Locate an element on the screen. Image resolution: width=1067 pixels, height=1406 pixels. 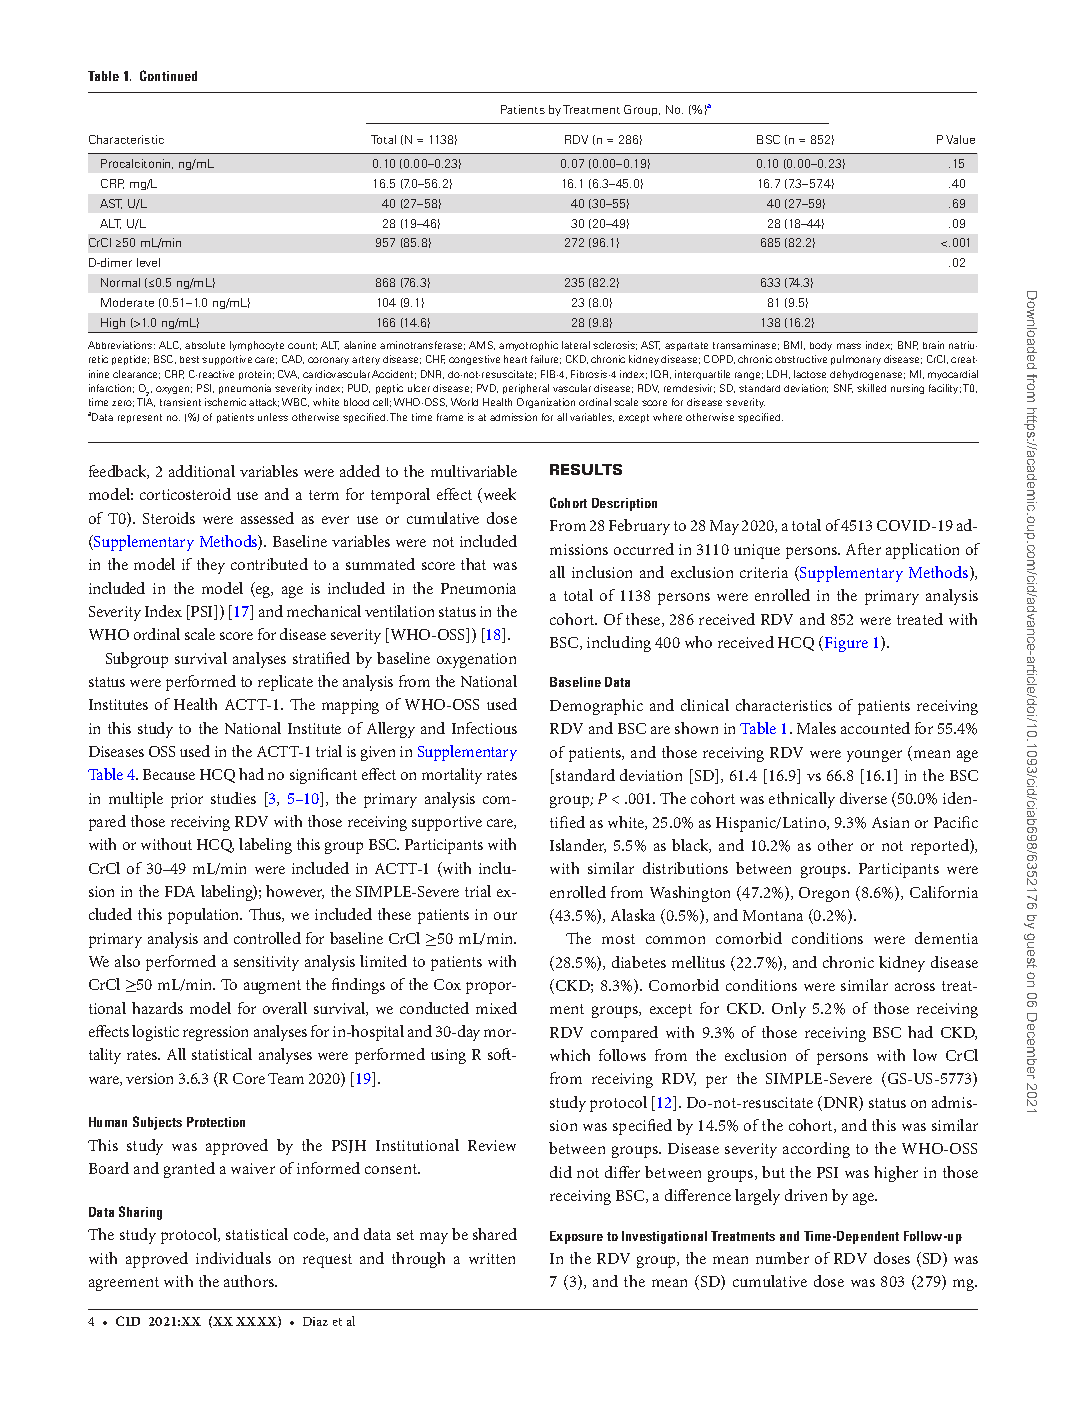
mass is located at coordinates (849, 346).
